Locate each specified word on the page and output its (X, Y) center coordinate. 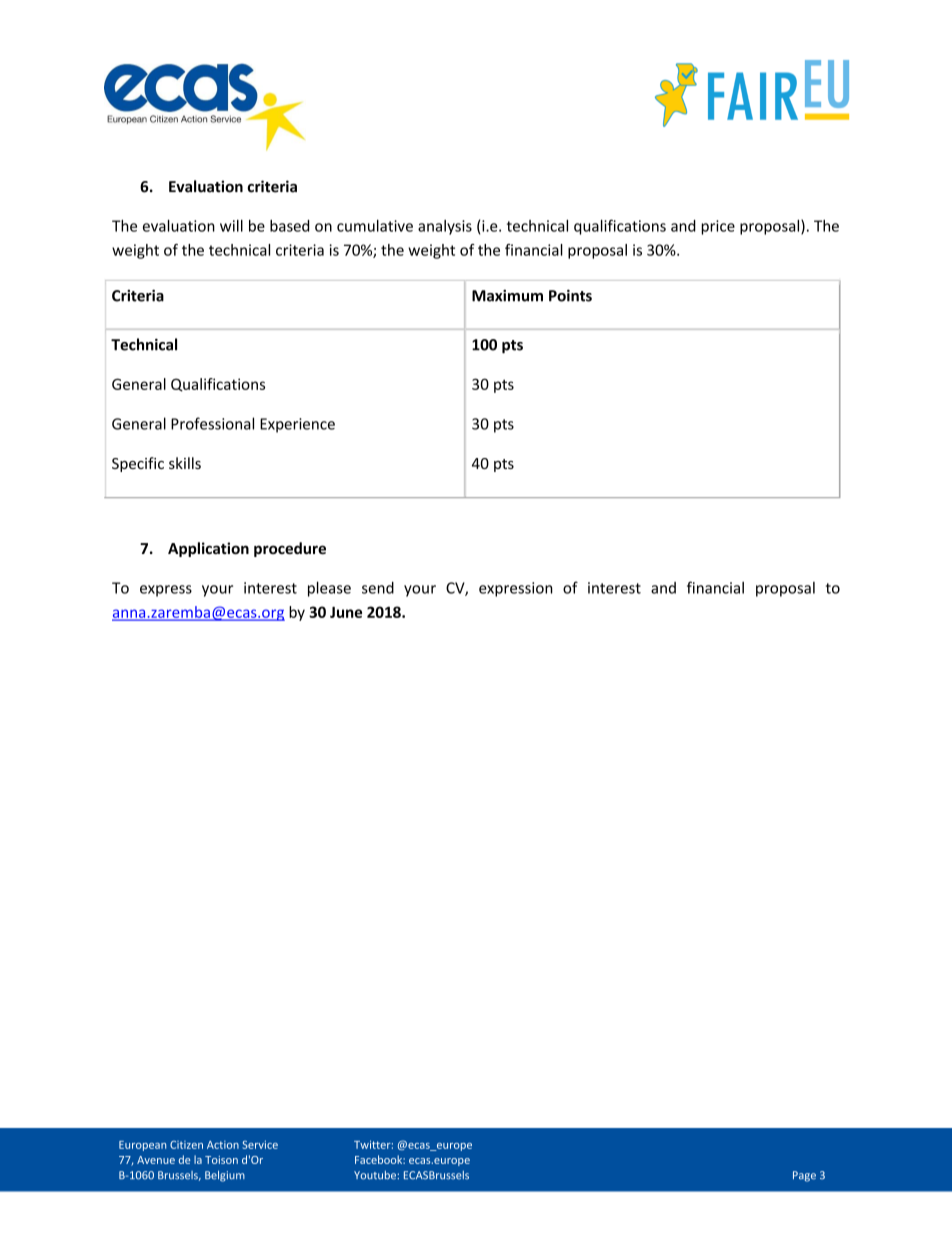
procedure (290, 549)
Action (223, 1145)
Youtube (376, 1175)
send (378, 587)
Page (804, 1176)
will (231, 226)
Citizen (186, 1145)
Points (570, 295)
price (718, 227)
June (346, 612)
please (329, 589)
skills (185, 463)
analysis (445, 227)
